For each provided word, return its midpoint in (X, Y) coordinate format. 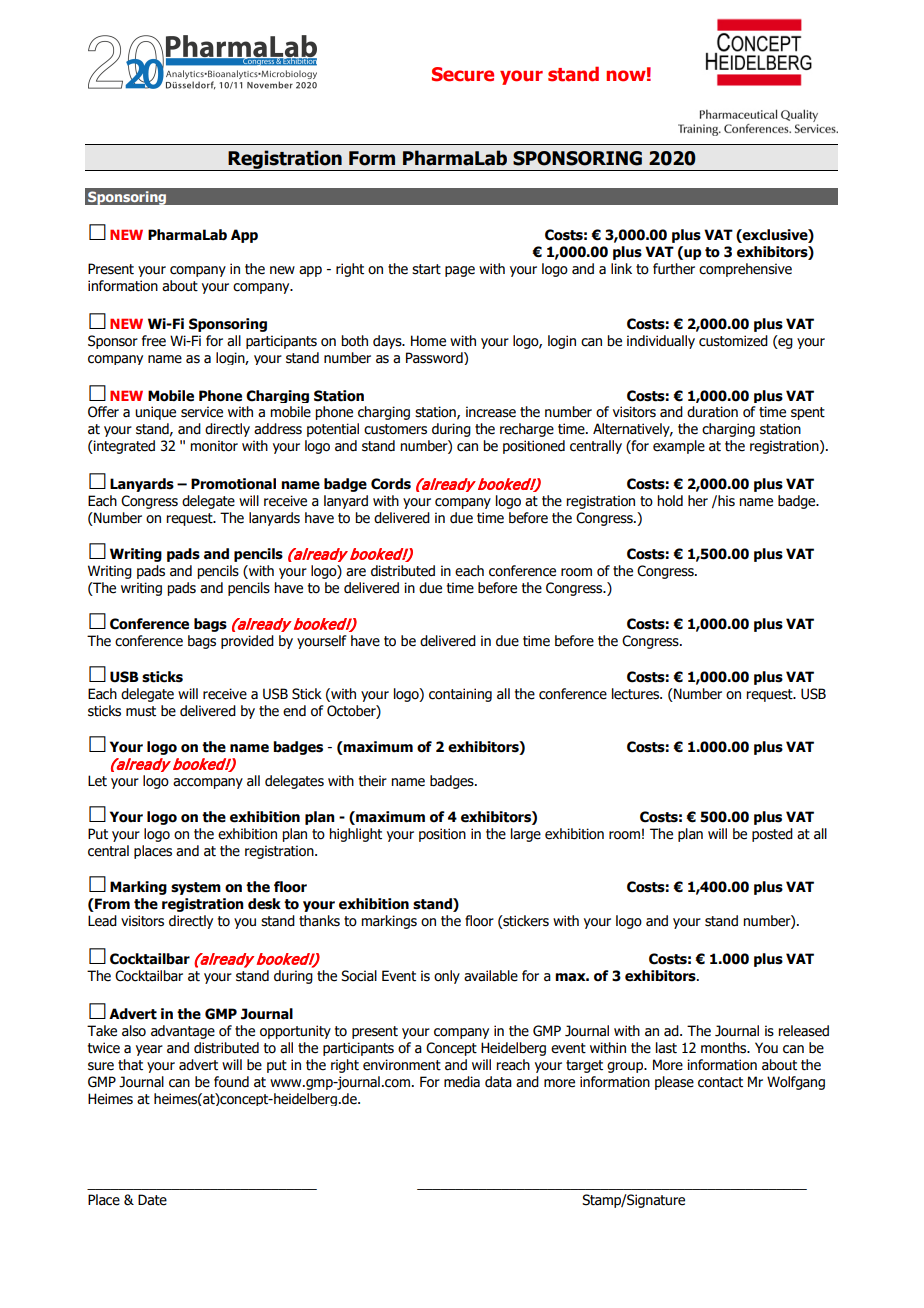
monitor (214, 446)
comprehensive (745, 270)
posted (772, 835)
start (426, 269)
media (462, 1082)
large (526, 835)
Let (97, 781)
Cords (391, 484)
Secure (463, 74)
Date (152, 1200)
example (679, 447)
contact (720, 1082)
